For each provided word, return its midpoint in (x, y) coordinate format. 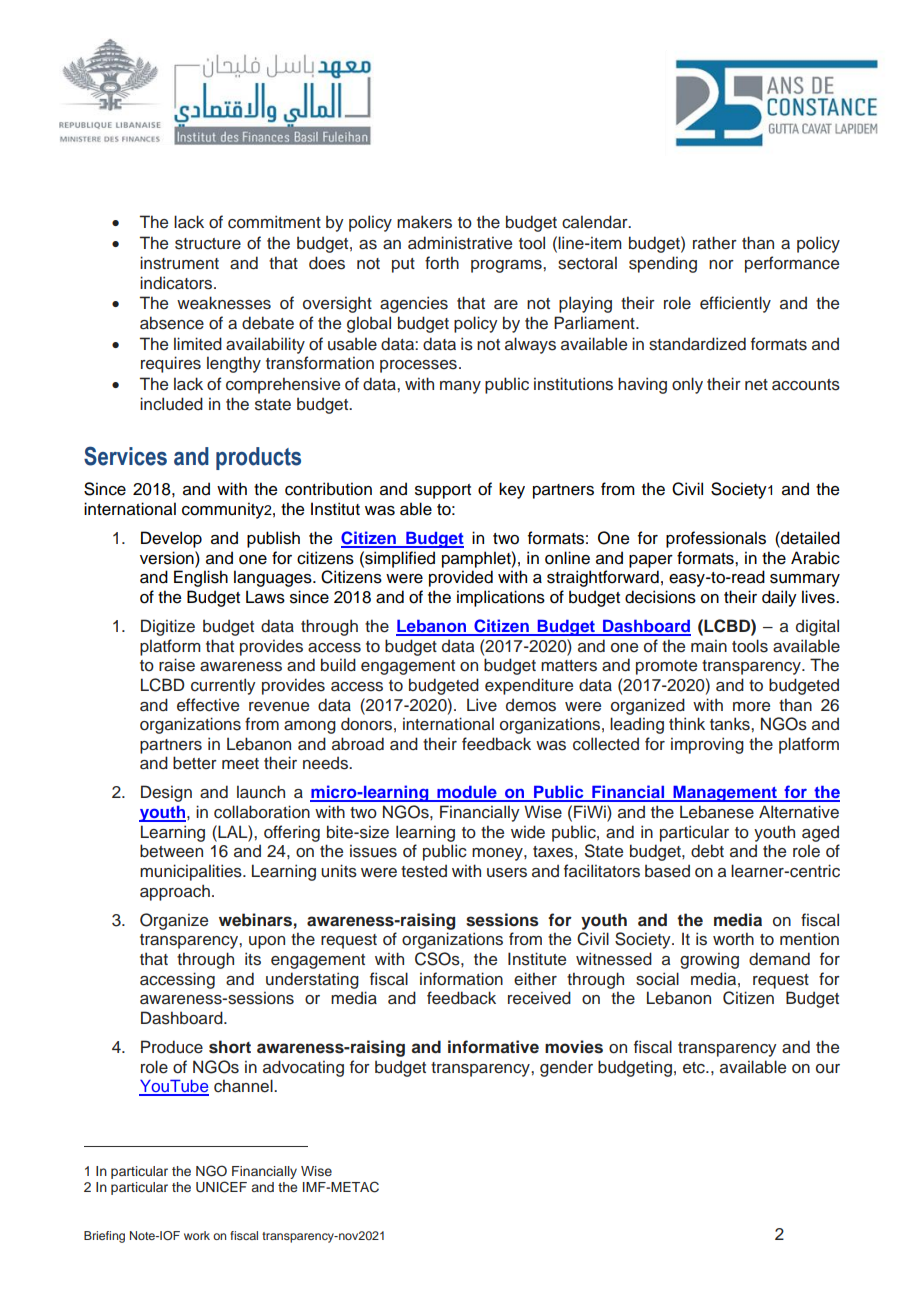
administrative (460, 243)
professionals (716, 539)
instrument (179, 263)
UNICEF (221, 1187)
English (201, 578)
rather (715, 243)
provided (461, 578)
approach (175, 892)
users (507, 873)
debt (707, 851)
